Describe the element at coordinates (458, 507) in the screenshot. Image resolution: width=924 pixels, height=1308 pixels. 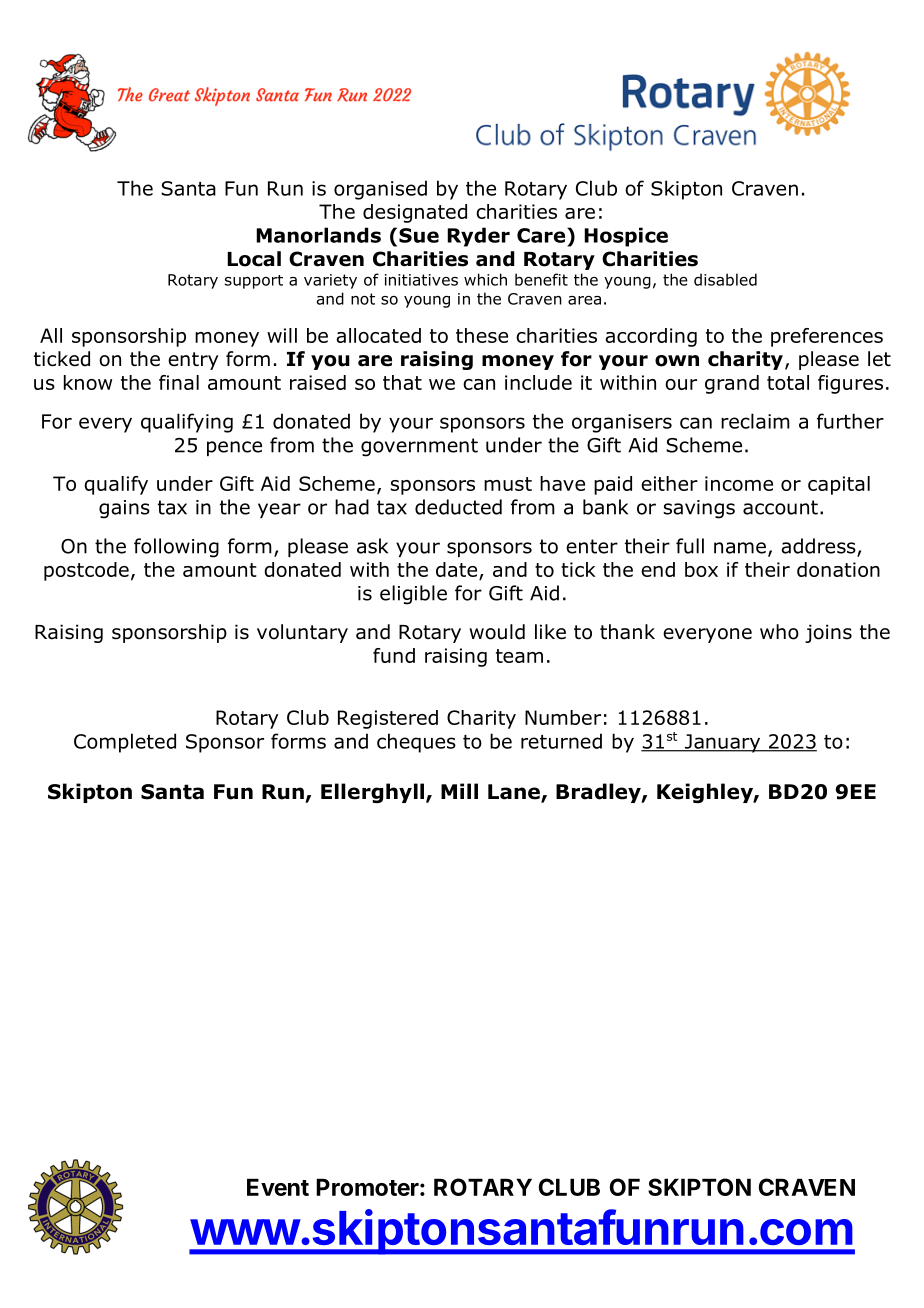
I see `deducted` at that location.
